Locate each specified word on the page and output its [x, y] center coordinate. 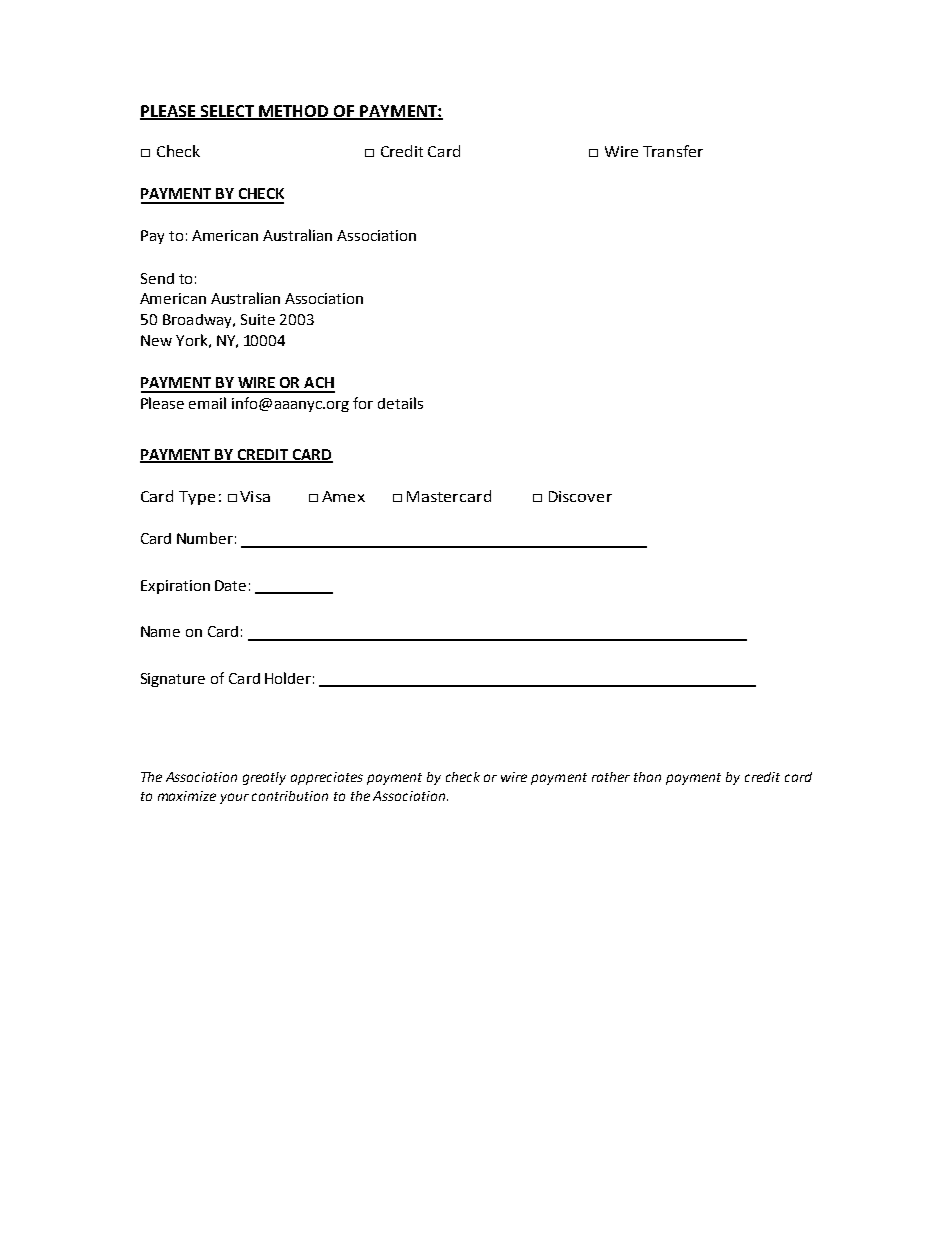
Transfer [673, 151]
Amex [343, 496]
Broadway [198, 321]
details [400, 403]
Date [230, 585]
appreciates [327, 778]
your [234, 798]
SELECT [228, 112]
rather [611, 777]
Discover [580, 496]
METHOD [294, 112]
